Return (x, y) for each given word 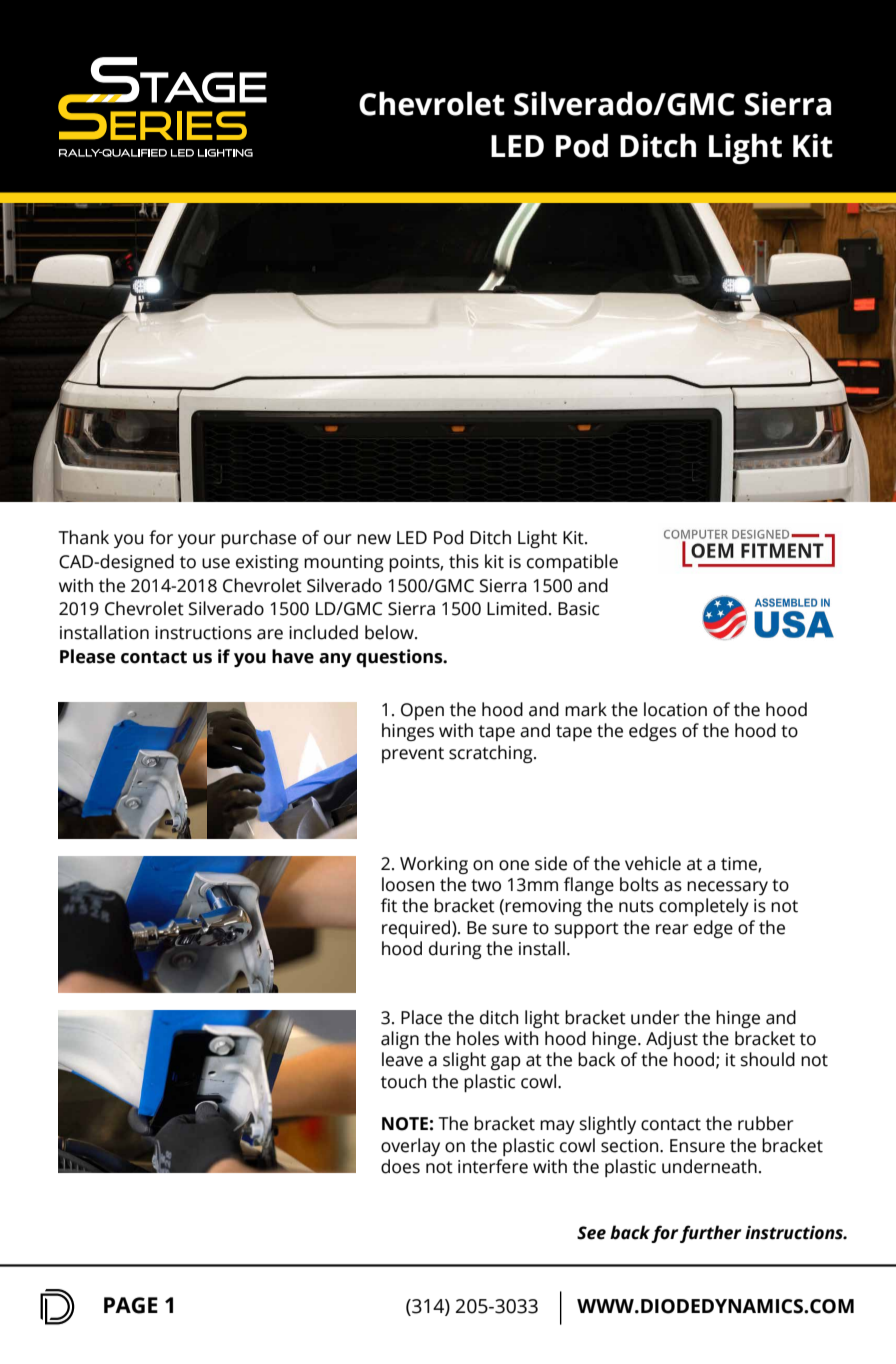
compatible (572, 563)
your (197, 541)
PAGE (131, 1305)
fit (389, 905)
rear (672, 929)
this (464, 561)
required (417, 929)
